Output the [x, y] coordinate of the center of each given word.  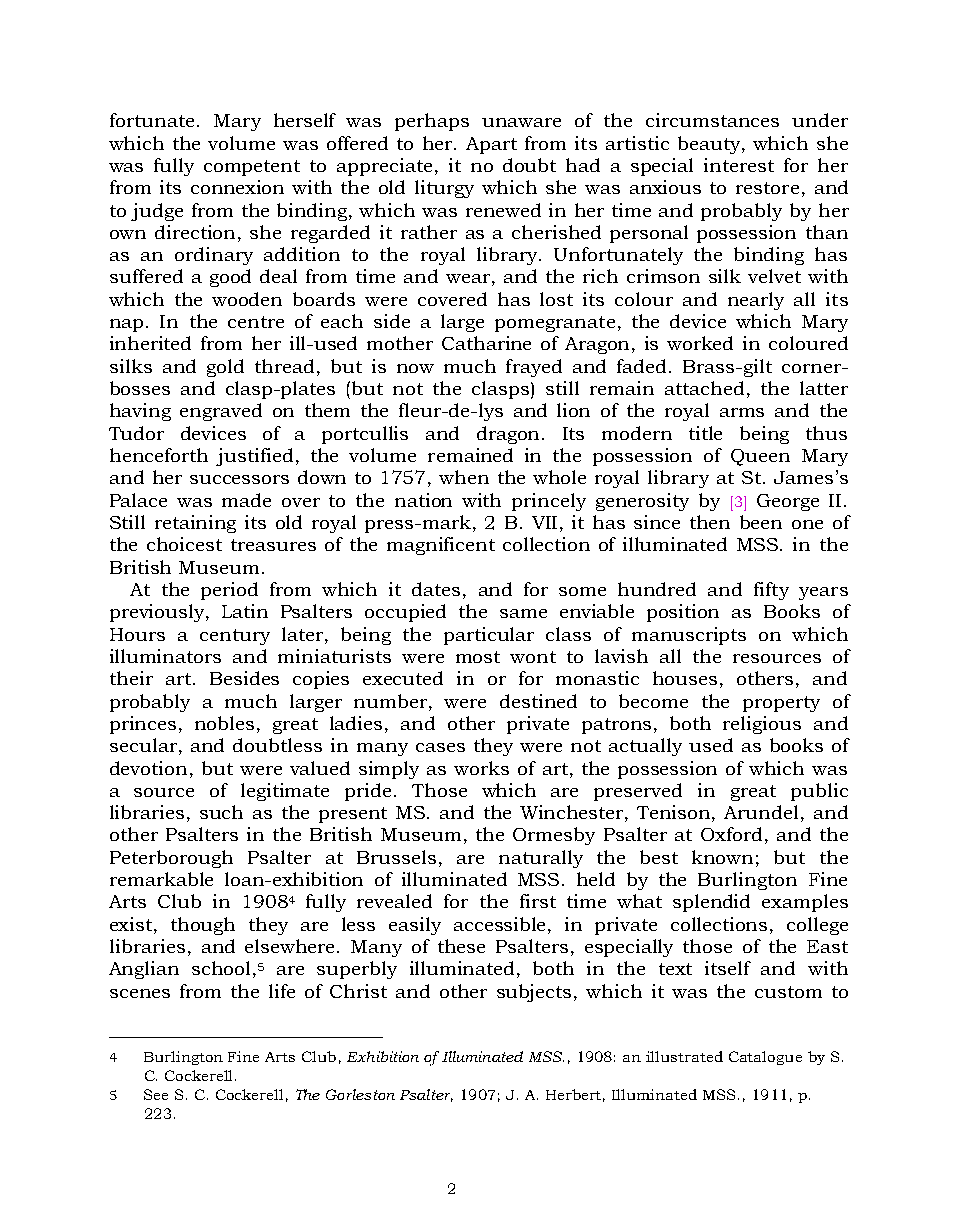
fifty [771, 591]
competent [252, 168]
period [229, 591]
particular [489, 636]
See [156, 1094]
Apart [491, 145]
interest [739, 165]
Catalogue [765, 1058]
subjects [534, 993]
